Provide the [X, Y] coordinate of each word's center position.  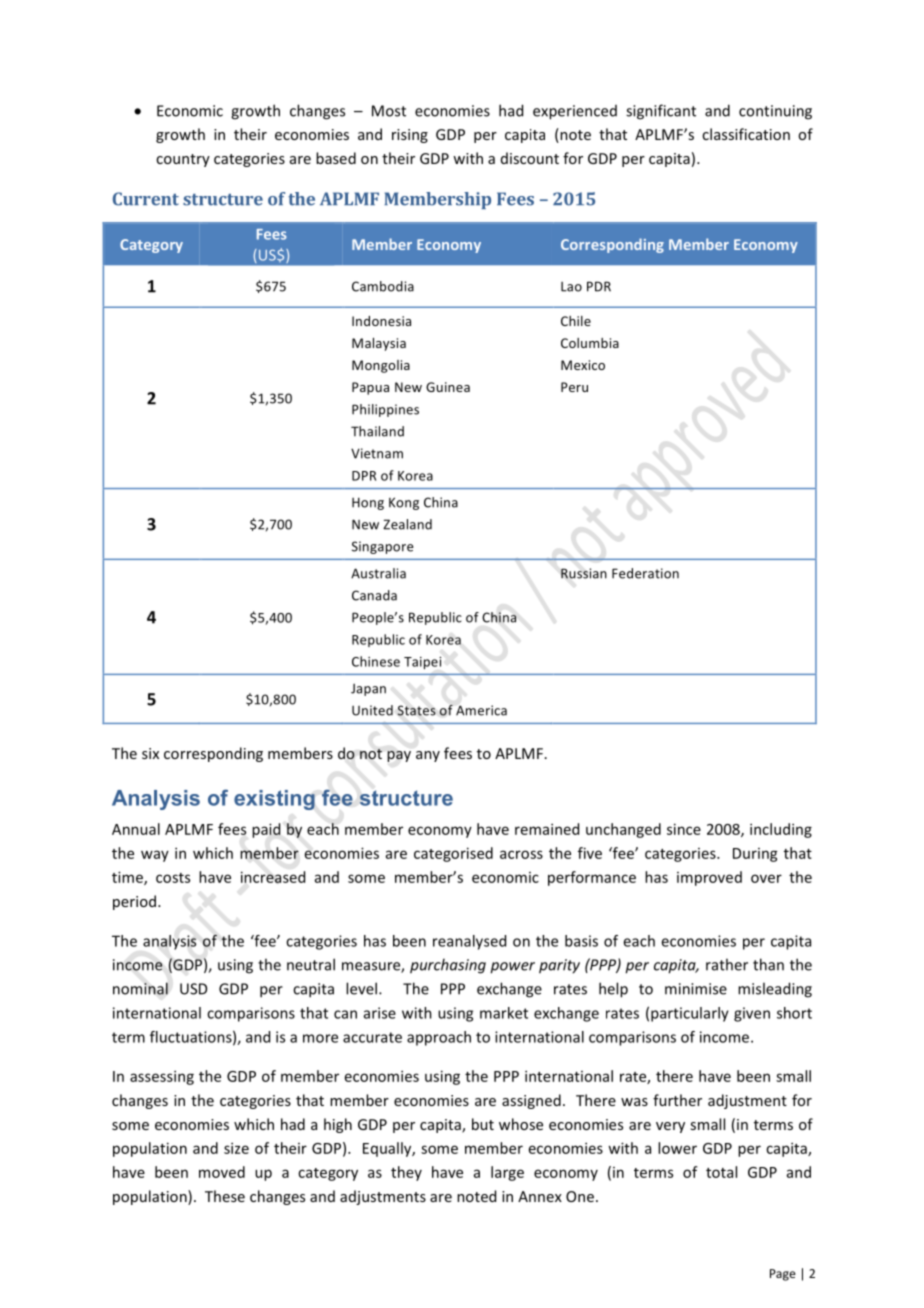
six [150, 753]
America [481, 710]
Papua [370, 388]
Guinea [448, 387]
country [183, 160]
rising [410, 136]
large [507, 1173]
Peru [574, 387]
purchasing [448, 966]
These [225, 1196]
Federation [645, 573]
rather [727, 964]
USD [193, 989]
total [721, 1172]
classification [746, 134]
